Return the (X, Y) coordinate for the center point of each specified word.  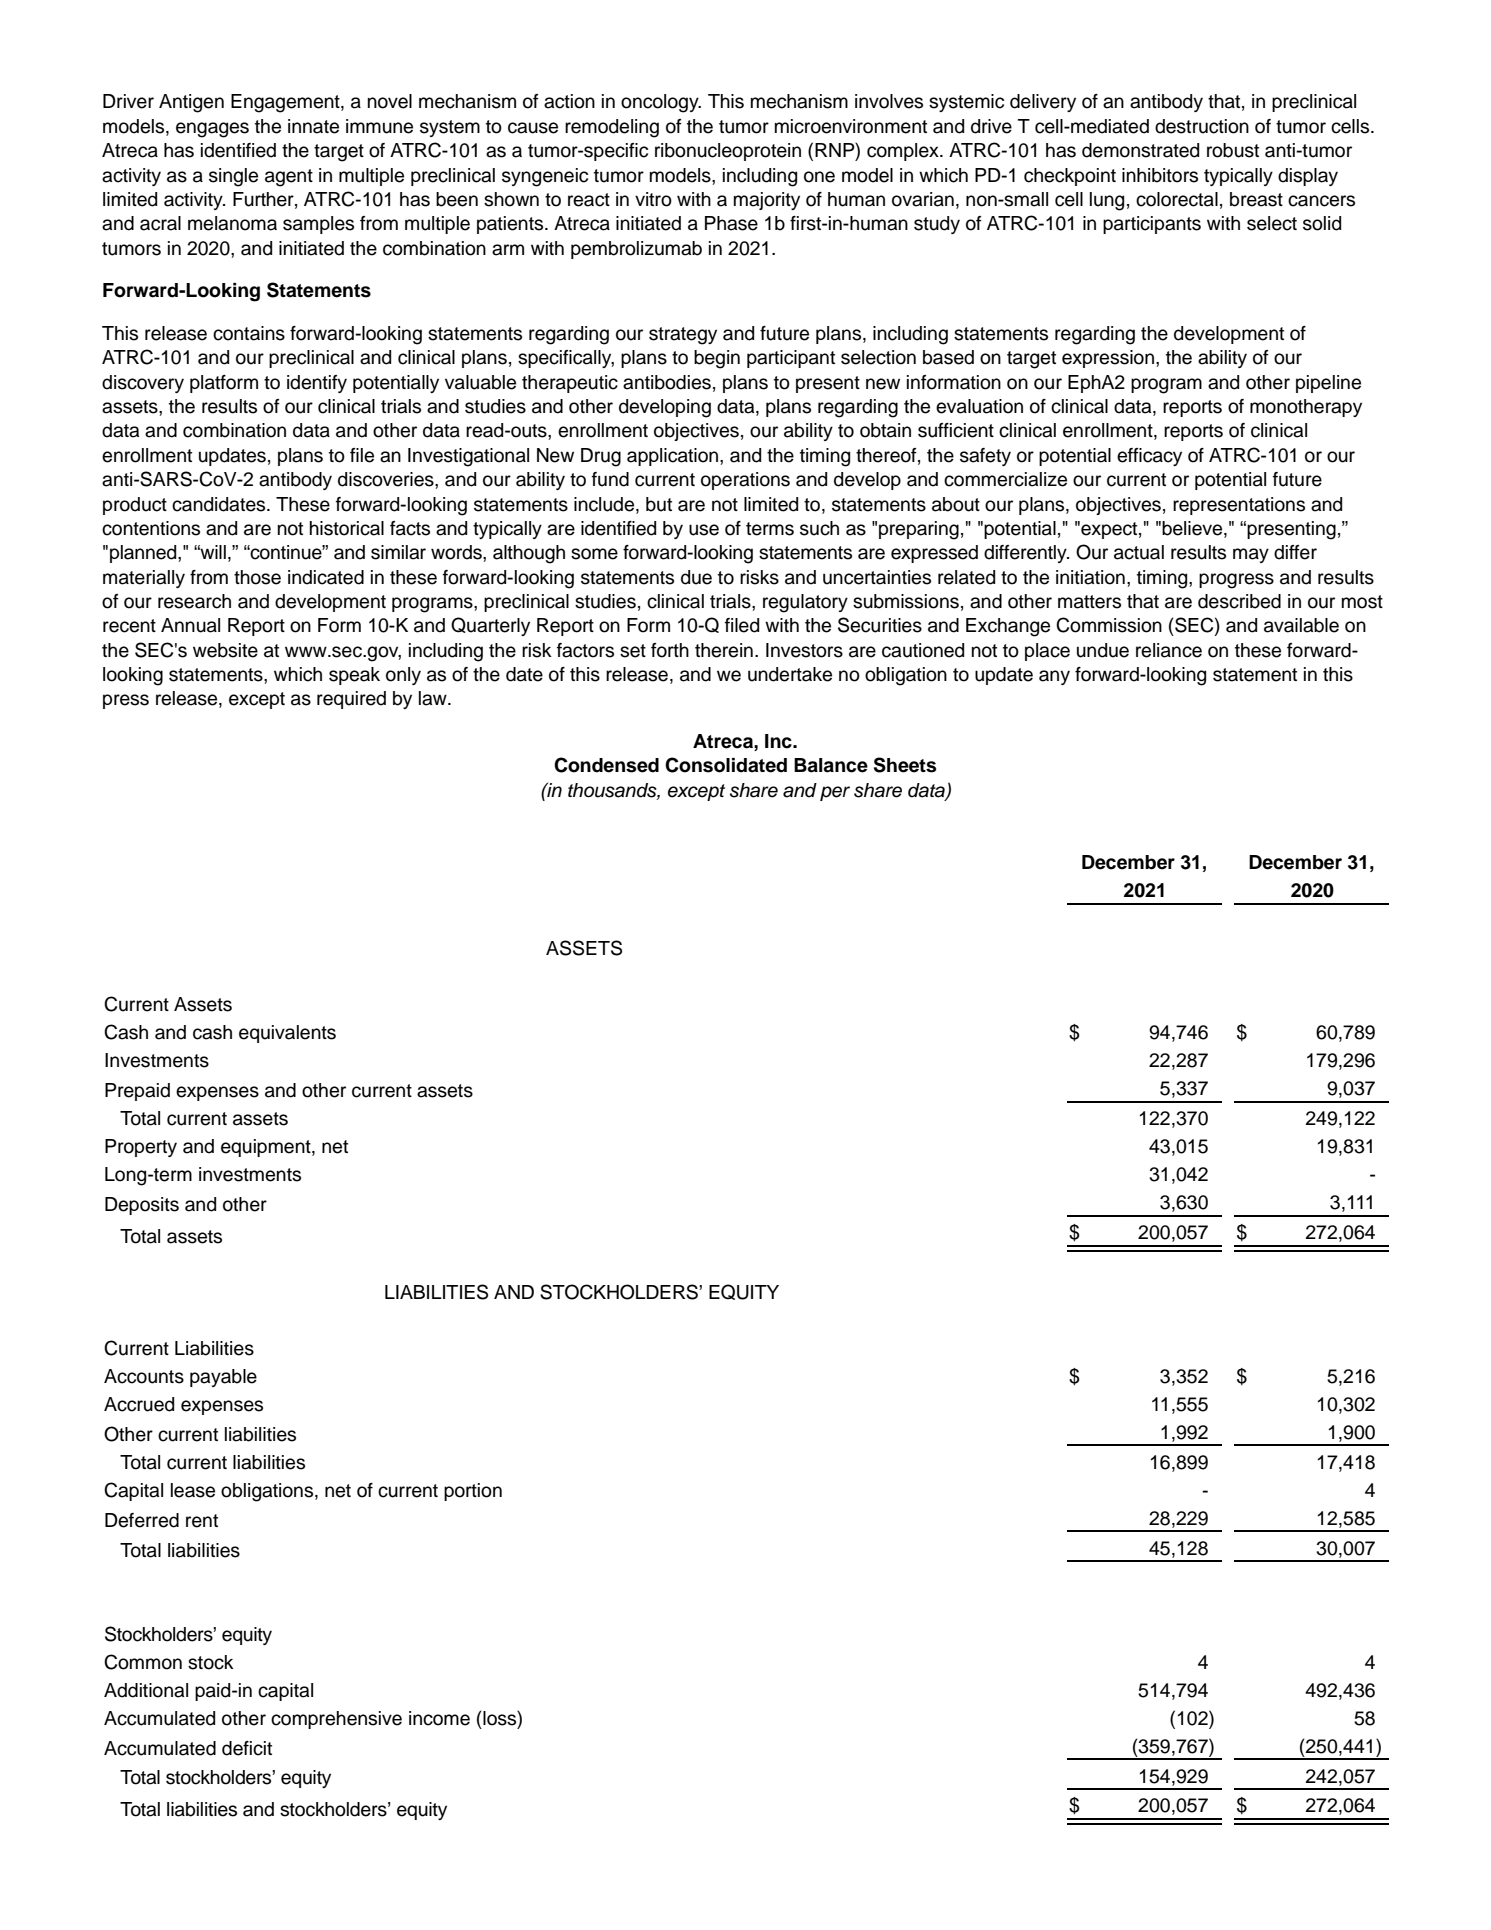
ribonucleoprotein (728, 152)
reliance (1169, 650)
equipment (267, 1148)
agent (289, 178)
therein (724, 650)
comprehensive (336, 1720)
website (225, 650)
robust (1233, 150)
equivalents (287, 1034)
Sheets (905, 765)
